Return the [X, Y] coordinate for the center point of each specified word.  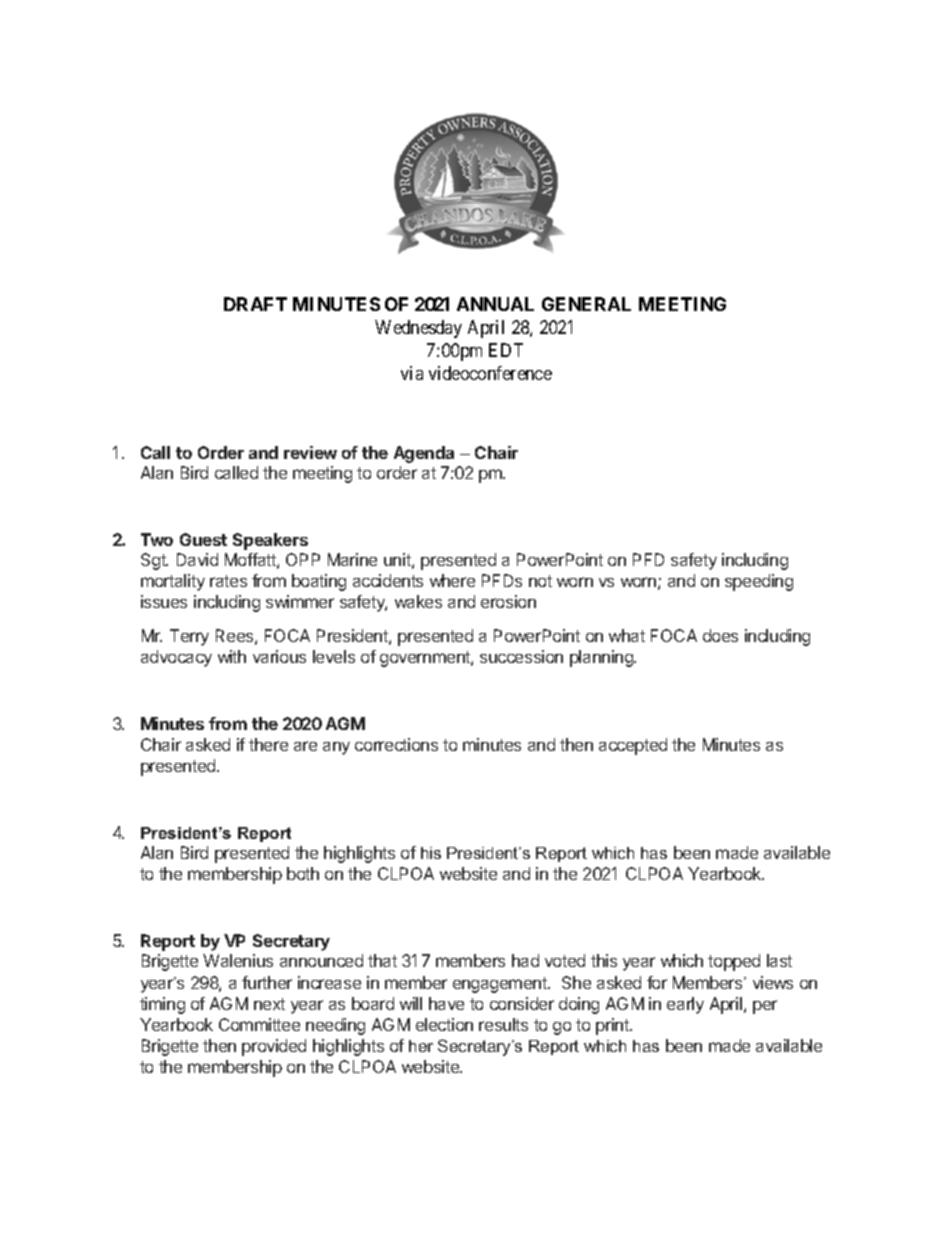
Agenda [424, 454]
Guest [203, 539]
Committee [259, 1024]
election [444, 1024]
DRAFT [255, 304]
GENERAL [586, 304]
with [232, 656]
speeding [759, 582]
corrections [396, 744]
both [303, 873]
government [426, 659]
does [720, 635]
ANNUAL [495, 304]
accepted [633, 746]
